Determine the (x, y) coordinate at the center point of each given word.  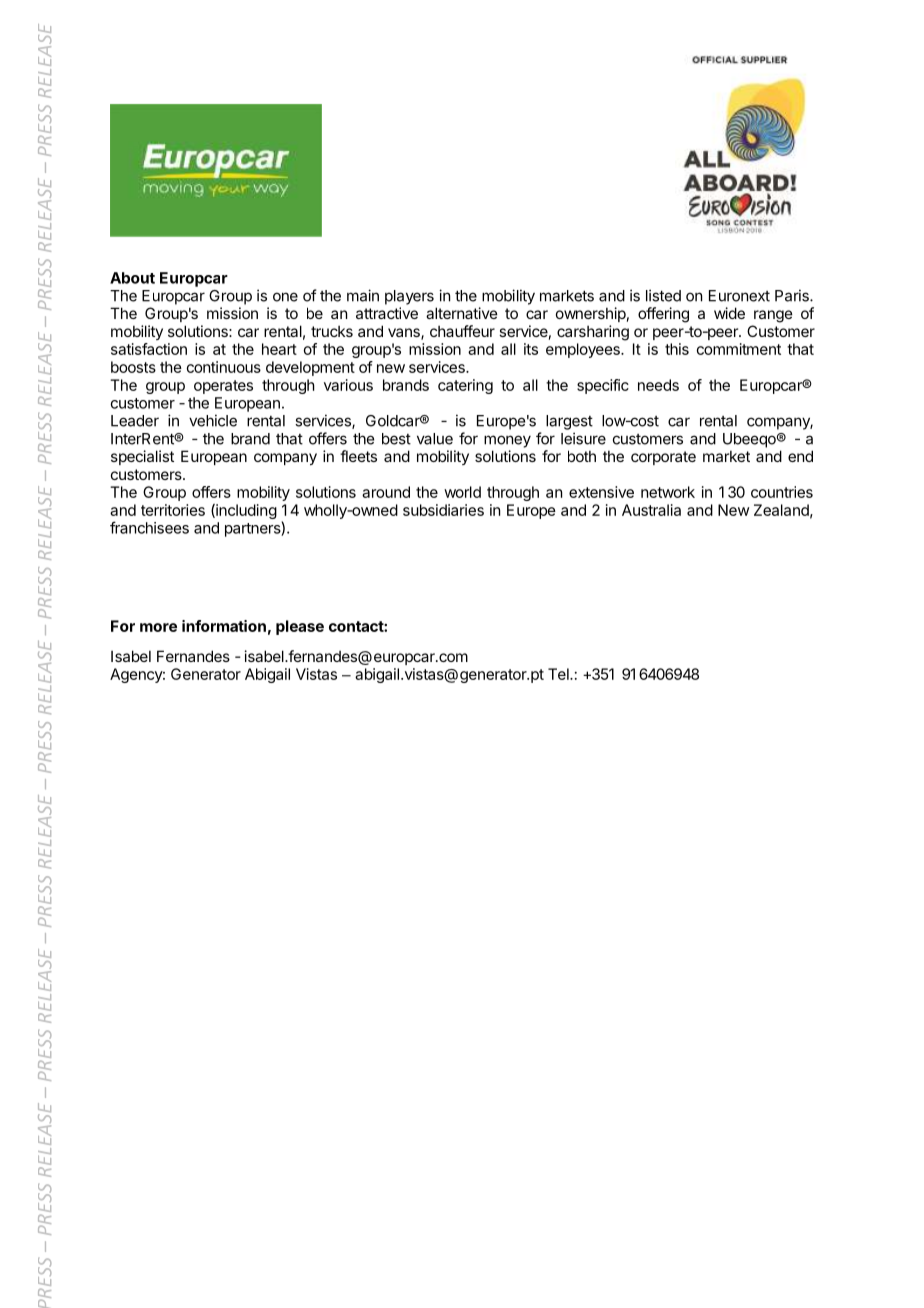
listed (663, 295)
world (462, 492)
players (409, 297)
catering (465, 386)
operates (223, 387)
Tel (559, 674)
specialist (142, 457)
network (668, 492)
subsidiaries (443, 510)
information (224, 626)
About (132, 278)
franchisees (149, 527)
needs (658, 385)
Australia (651, 510)
